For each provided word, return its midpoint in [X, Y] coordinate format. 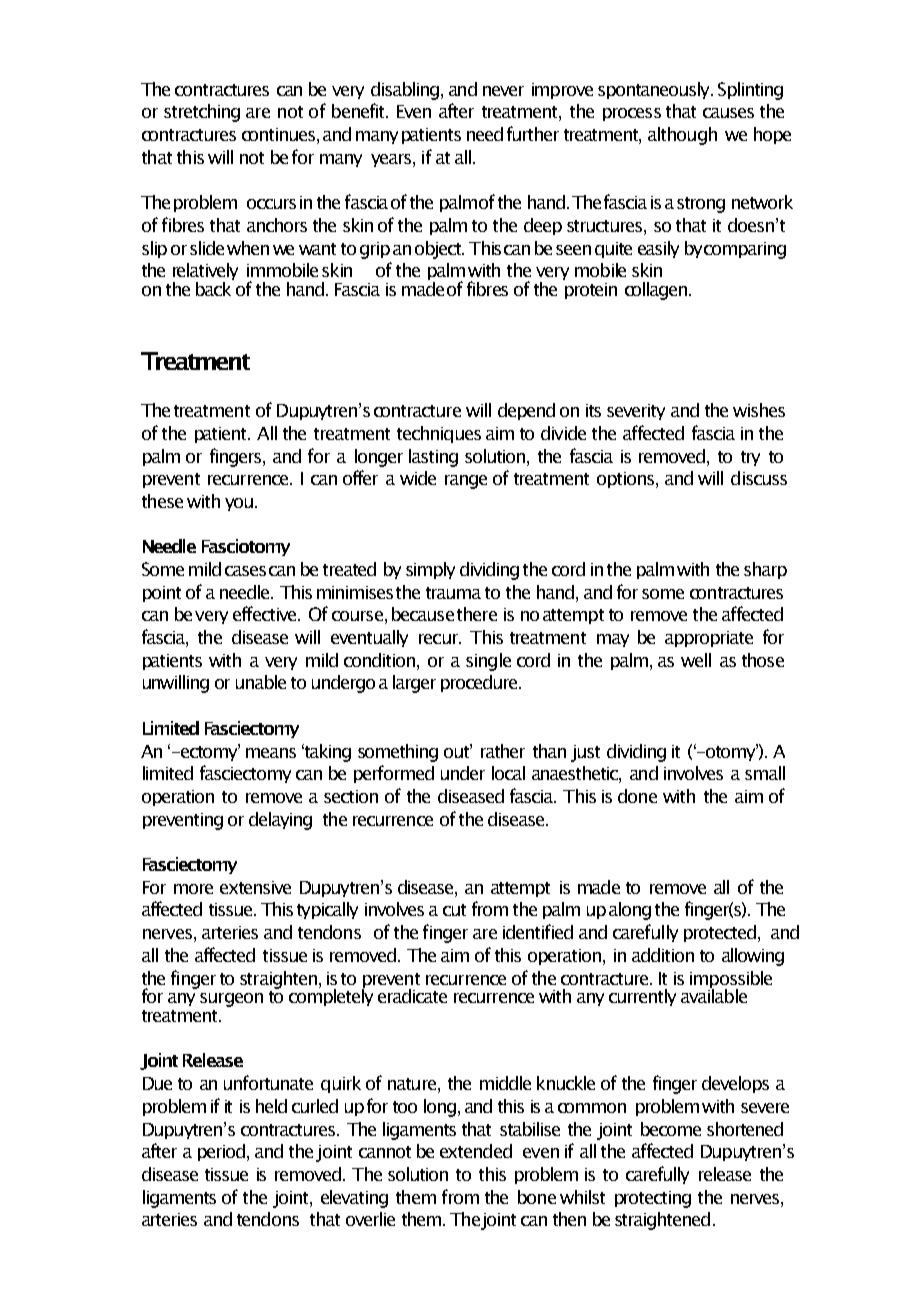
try [750, 458]
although [682, 136]
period [221, 1152]
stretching [202, 113]
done [637, 796]
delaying [280, 821]
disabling [405, 91]
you [239, 504]
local [508, 773]
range [466, 482]
